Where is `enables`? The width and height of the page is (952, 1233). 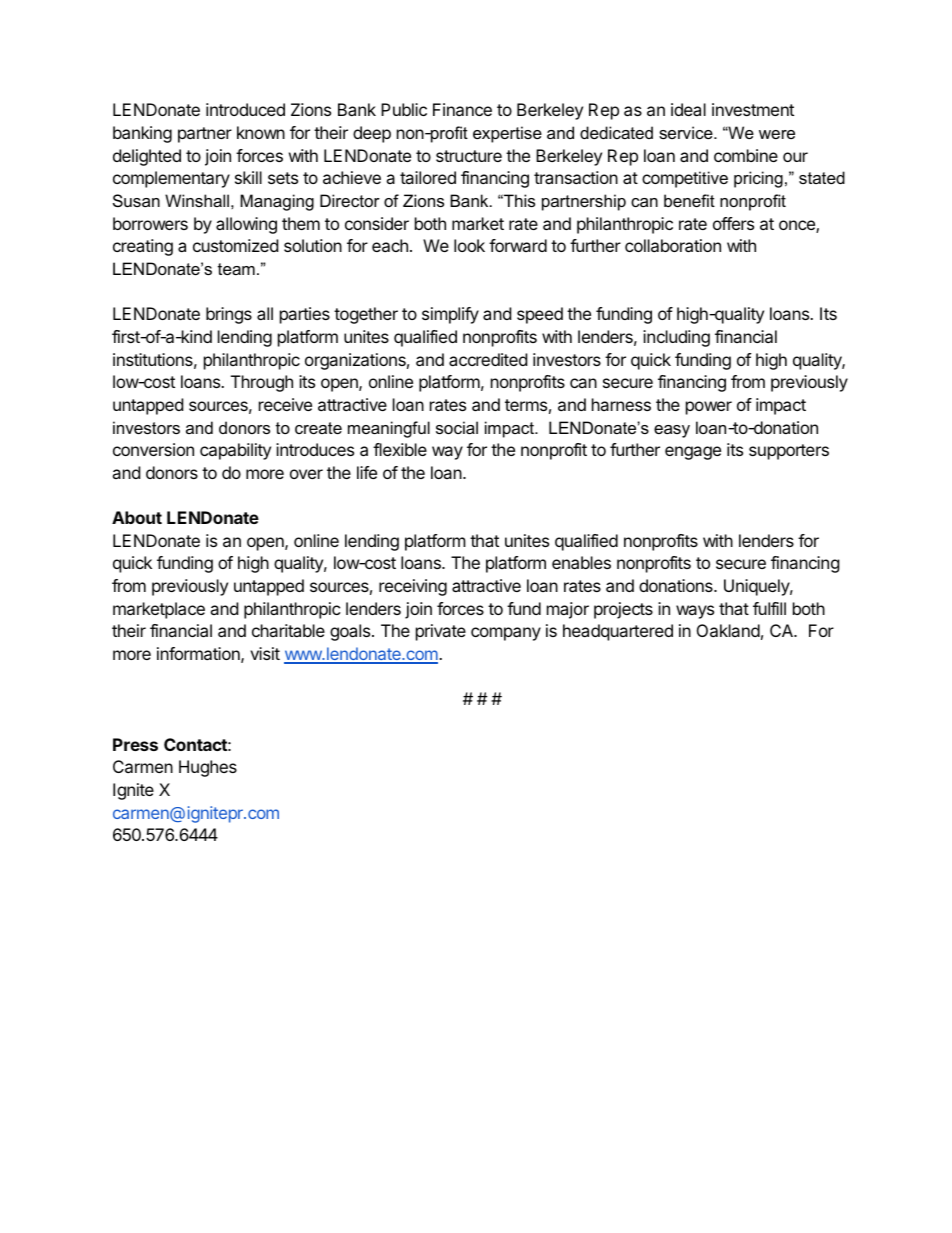
enables is located at coordinates (581, 562).
